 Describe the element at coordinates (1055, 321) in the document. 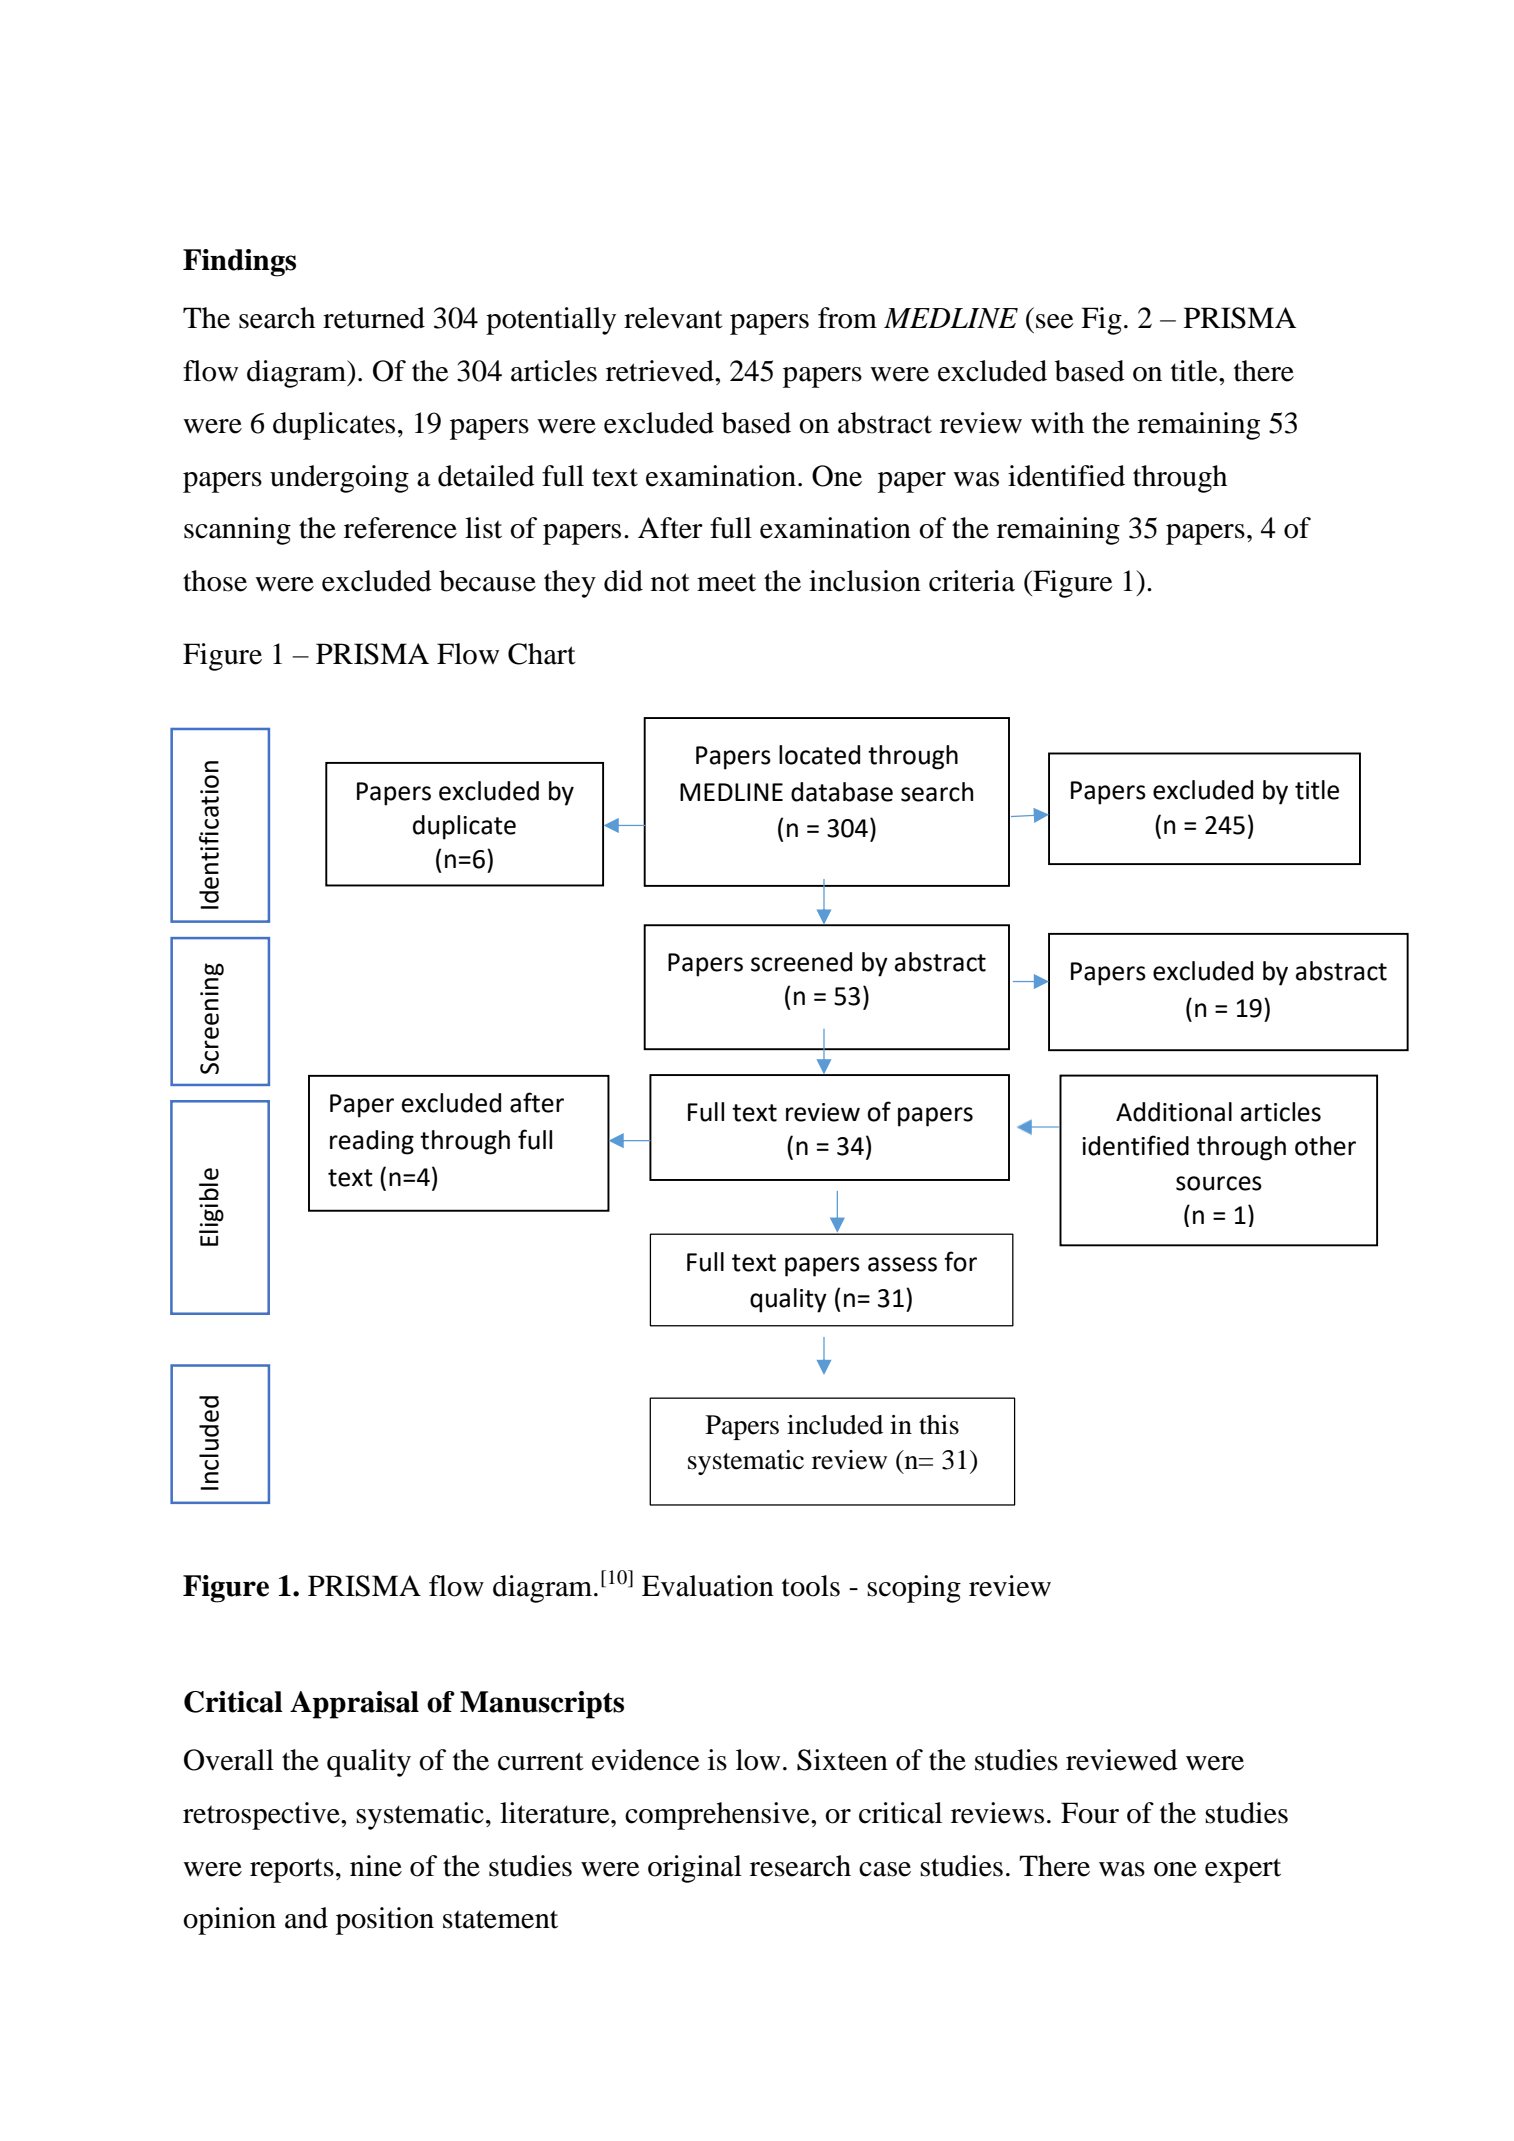

I see `see` at that location.
